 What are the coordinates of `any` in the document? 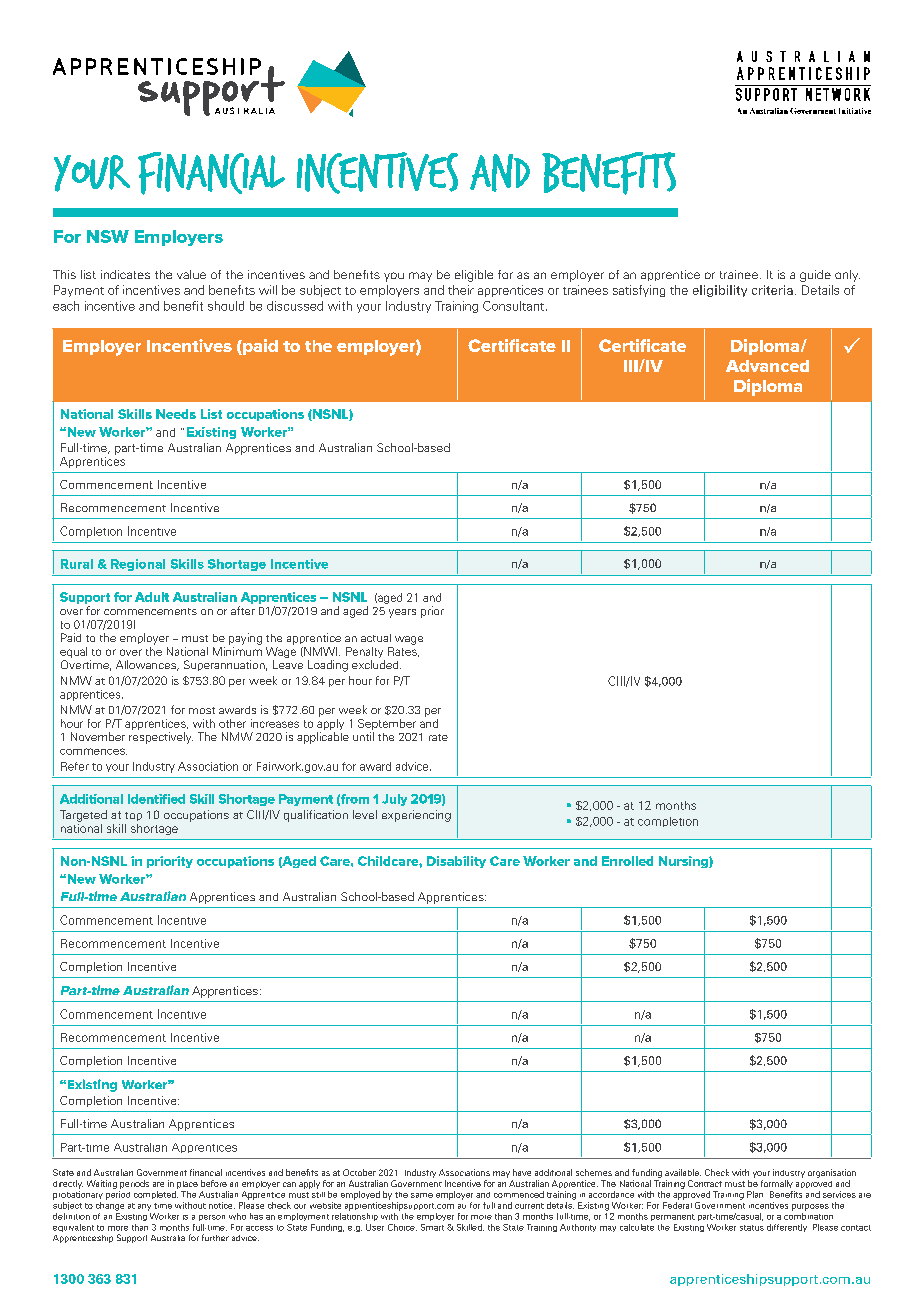 It's located at (144, 1207).
